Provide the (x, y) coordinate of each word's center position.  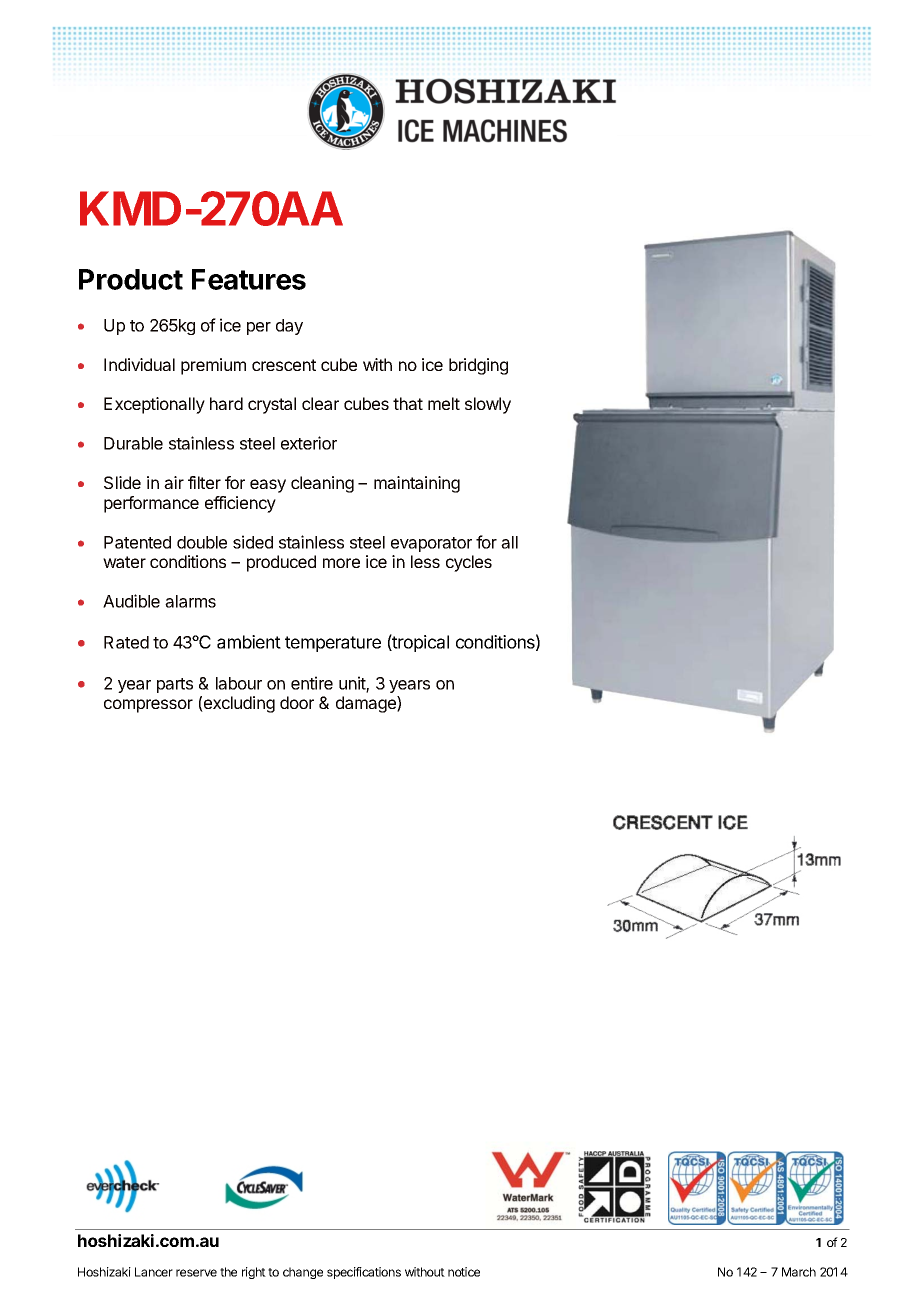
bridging (478, 366)
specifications (364, 1273)
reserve (196, 1273)
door (297, 702)
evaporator (431, 544)
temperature (333, 644)
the (228, 1272)
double (202, 542)
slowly (488, 405)
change (303, 1273)
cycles (469, 563)
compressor (148, 706)
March (799, 1272)
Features (249, 279)
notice (464, 1272)
